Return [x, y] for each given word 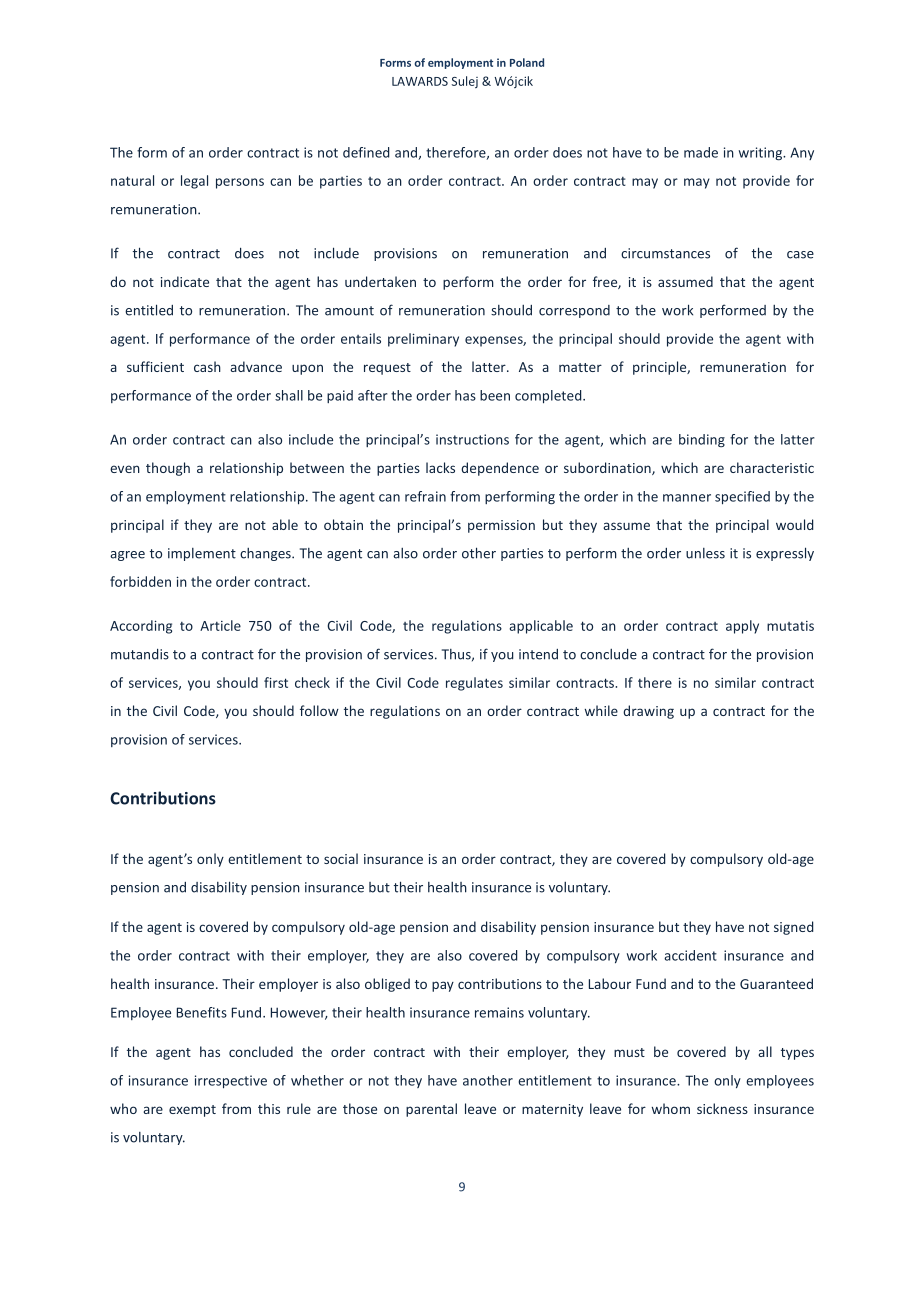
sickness [722, 1108]
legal [194, 182]
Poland [527, 62]
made [701, 152]
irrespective [231, 1082]
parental [431, 1110]
